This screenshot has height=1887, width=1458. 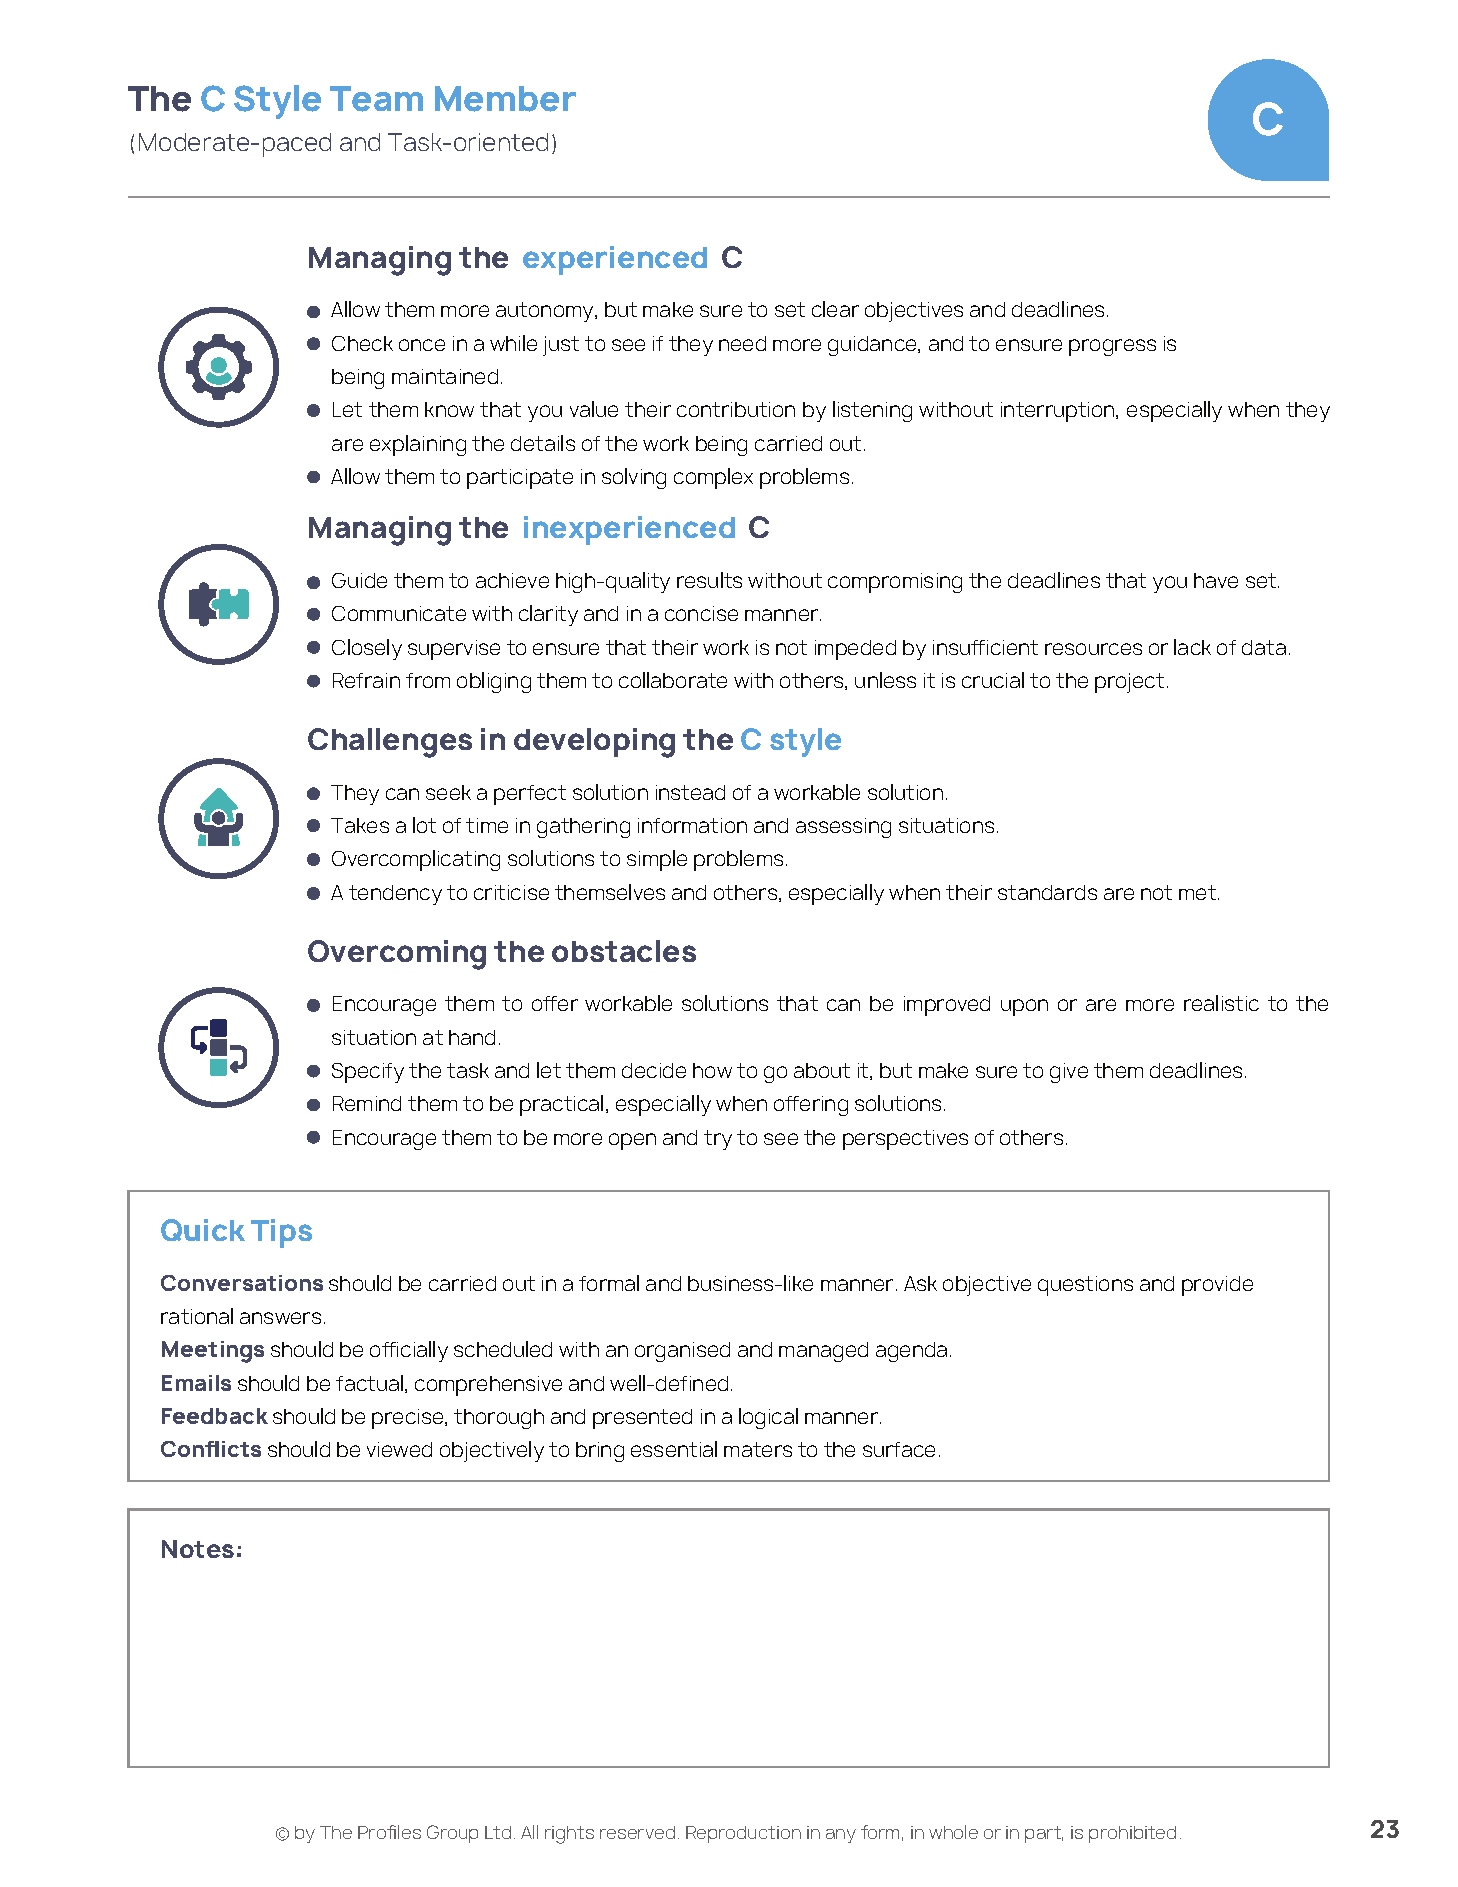 I want to click on met, so click(x=1197, y=892).
